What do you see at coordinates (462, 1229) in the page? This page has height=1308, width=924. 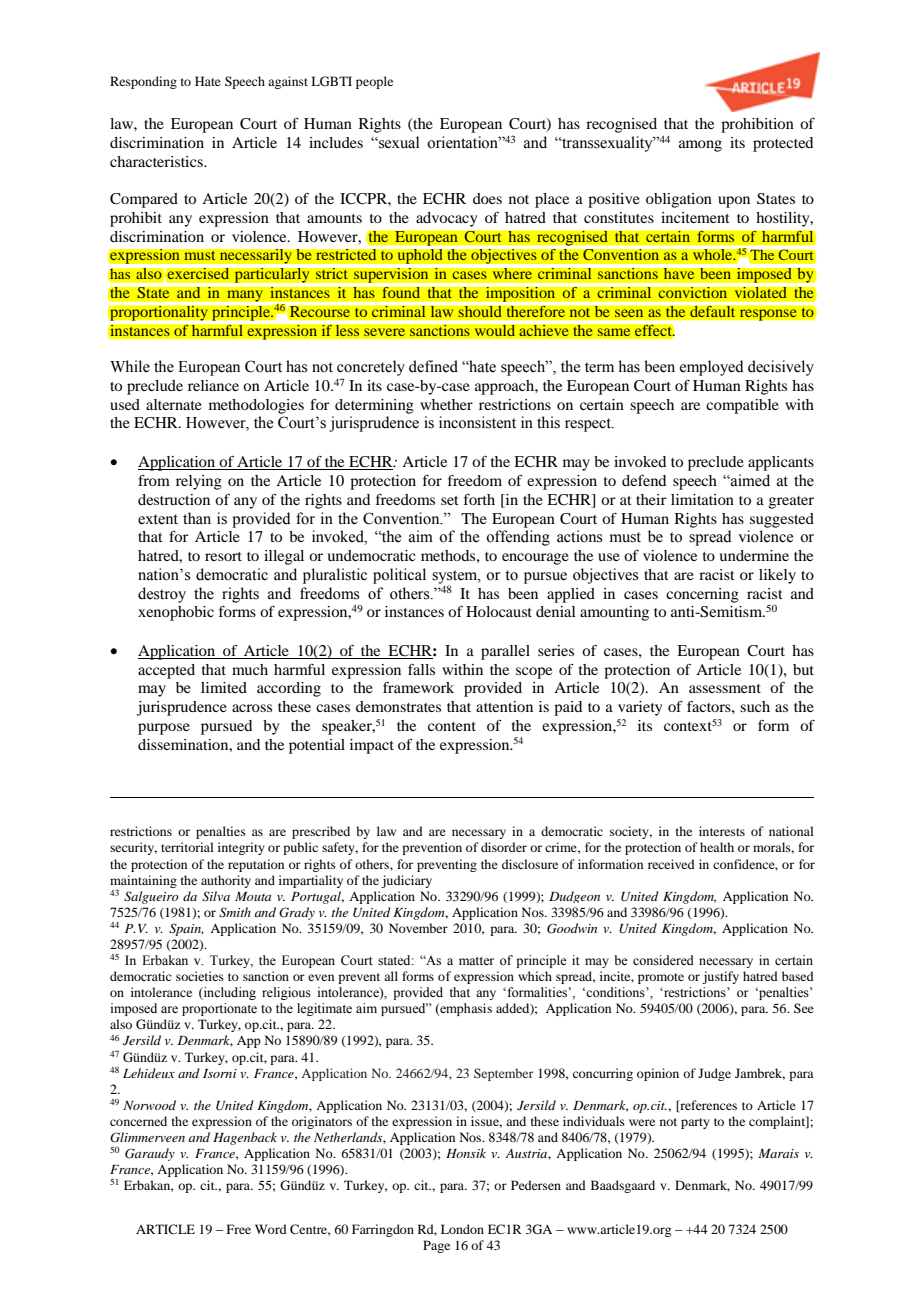 I see `London` at bounding box center [462, 1229].
